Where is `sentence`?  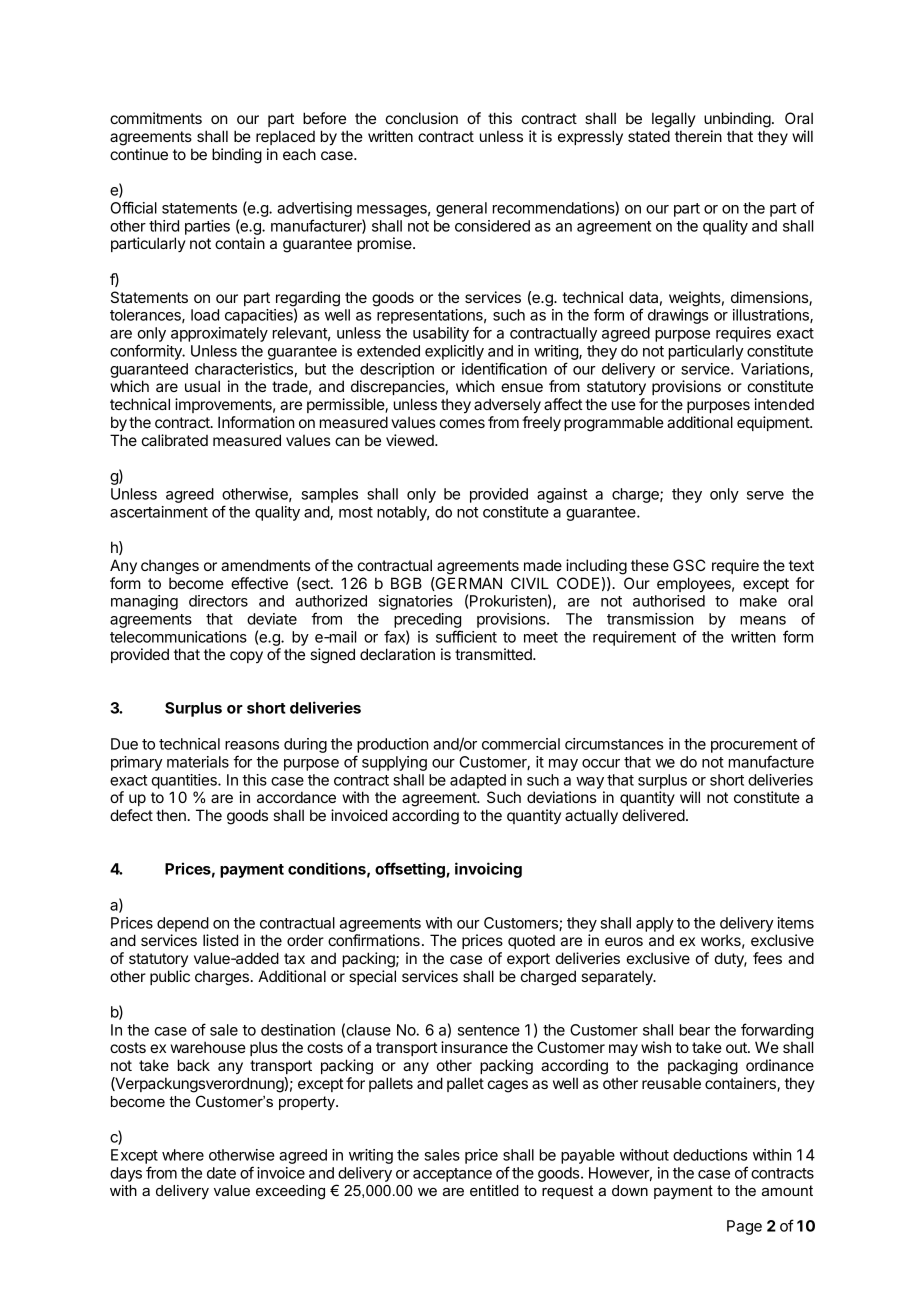 sentence is located at coordinates (489, 1030).
